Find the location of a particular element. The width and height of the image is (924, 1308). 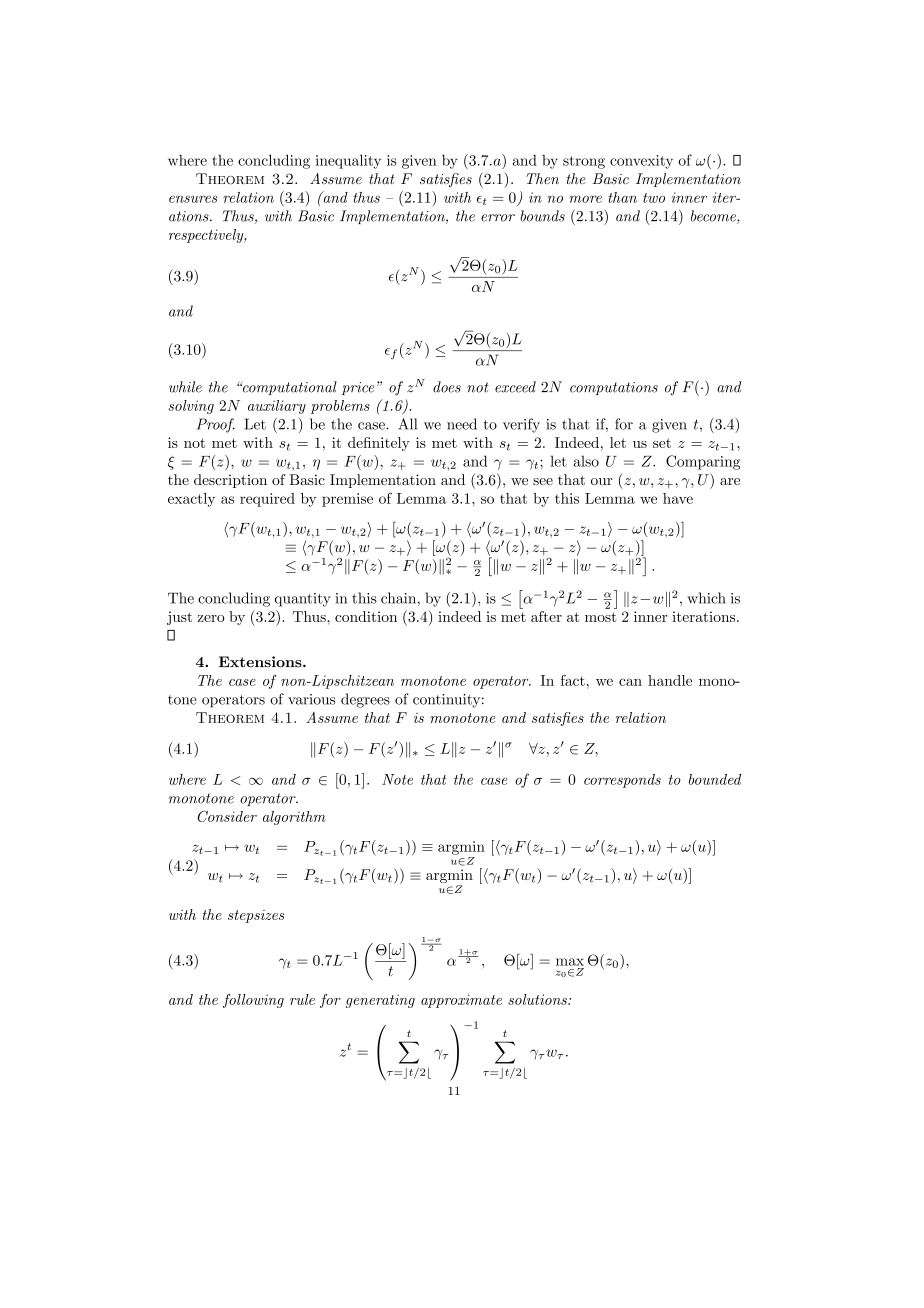

error is located at coordinates (498, 218).
